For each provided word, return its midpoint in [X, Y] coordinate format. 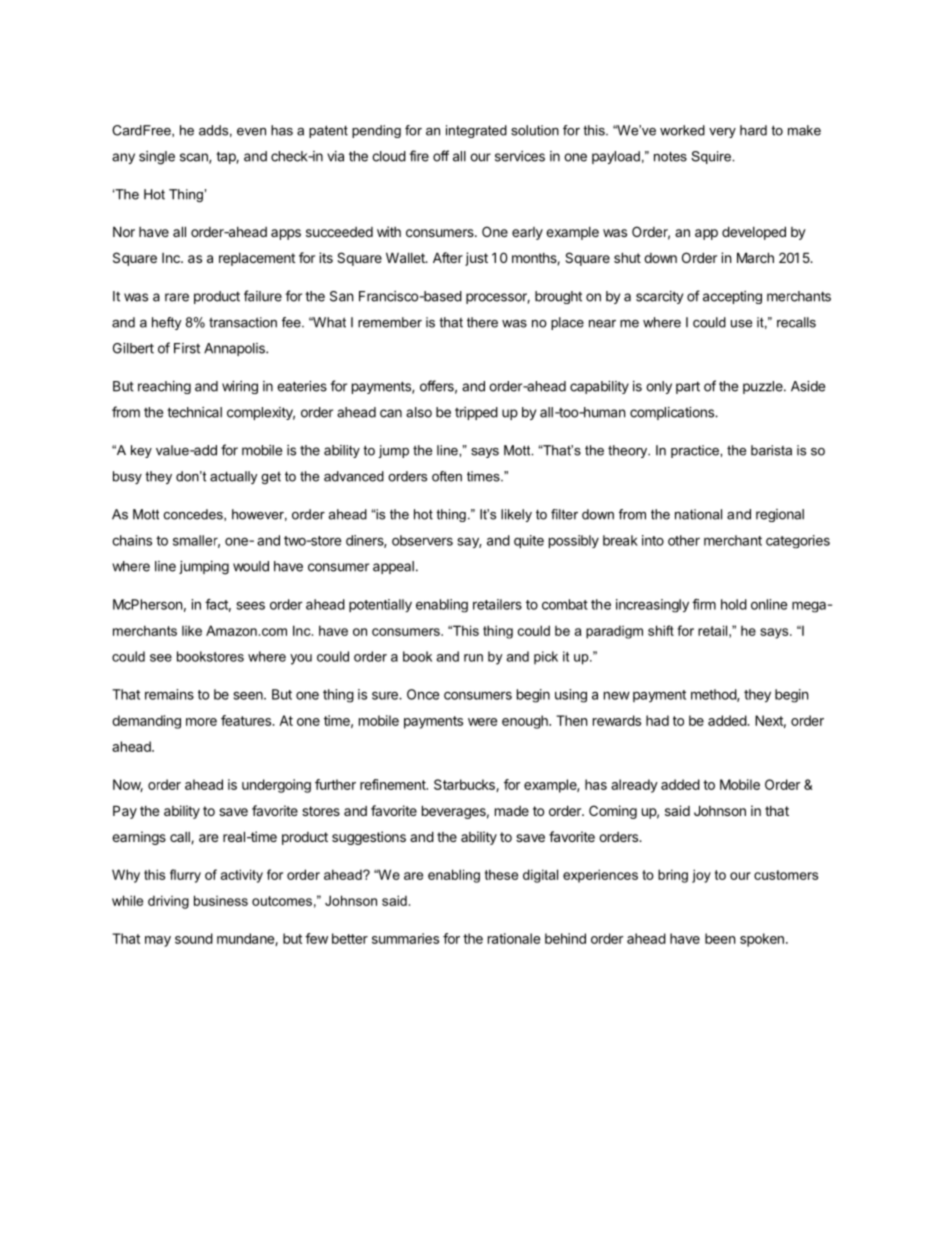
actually [233, 477]
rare [177, 297]
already [634, 786]
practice [696, 451]
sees [251, 605]
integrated [476, 131]
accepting [732, 297]
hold [734, 604]
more [201, 722]
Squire [712, 157]
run [473, 658]
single [157, 158]
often [447, 476]
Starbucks [465, 785]
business [221, 900]
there [482, 322]
